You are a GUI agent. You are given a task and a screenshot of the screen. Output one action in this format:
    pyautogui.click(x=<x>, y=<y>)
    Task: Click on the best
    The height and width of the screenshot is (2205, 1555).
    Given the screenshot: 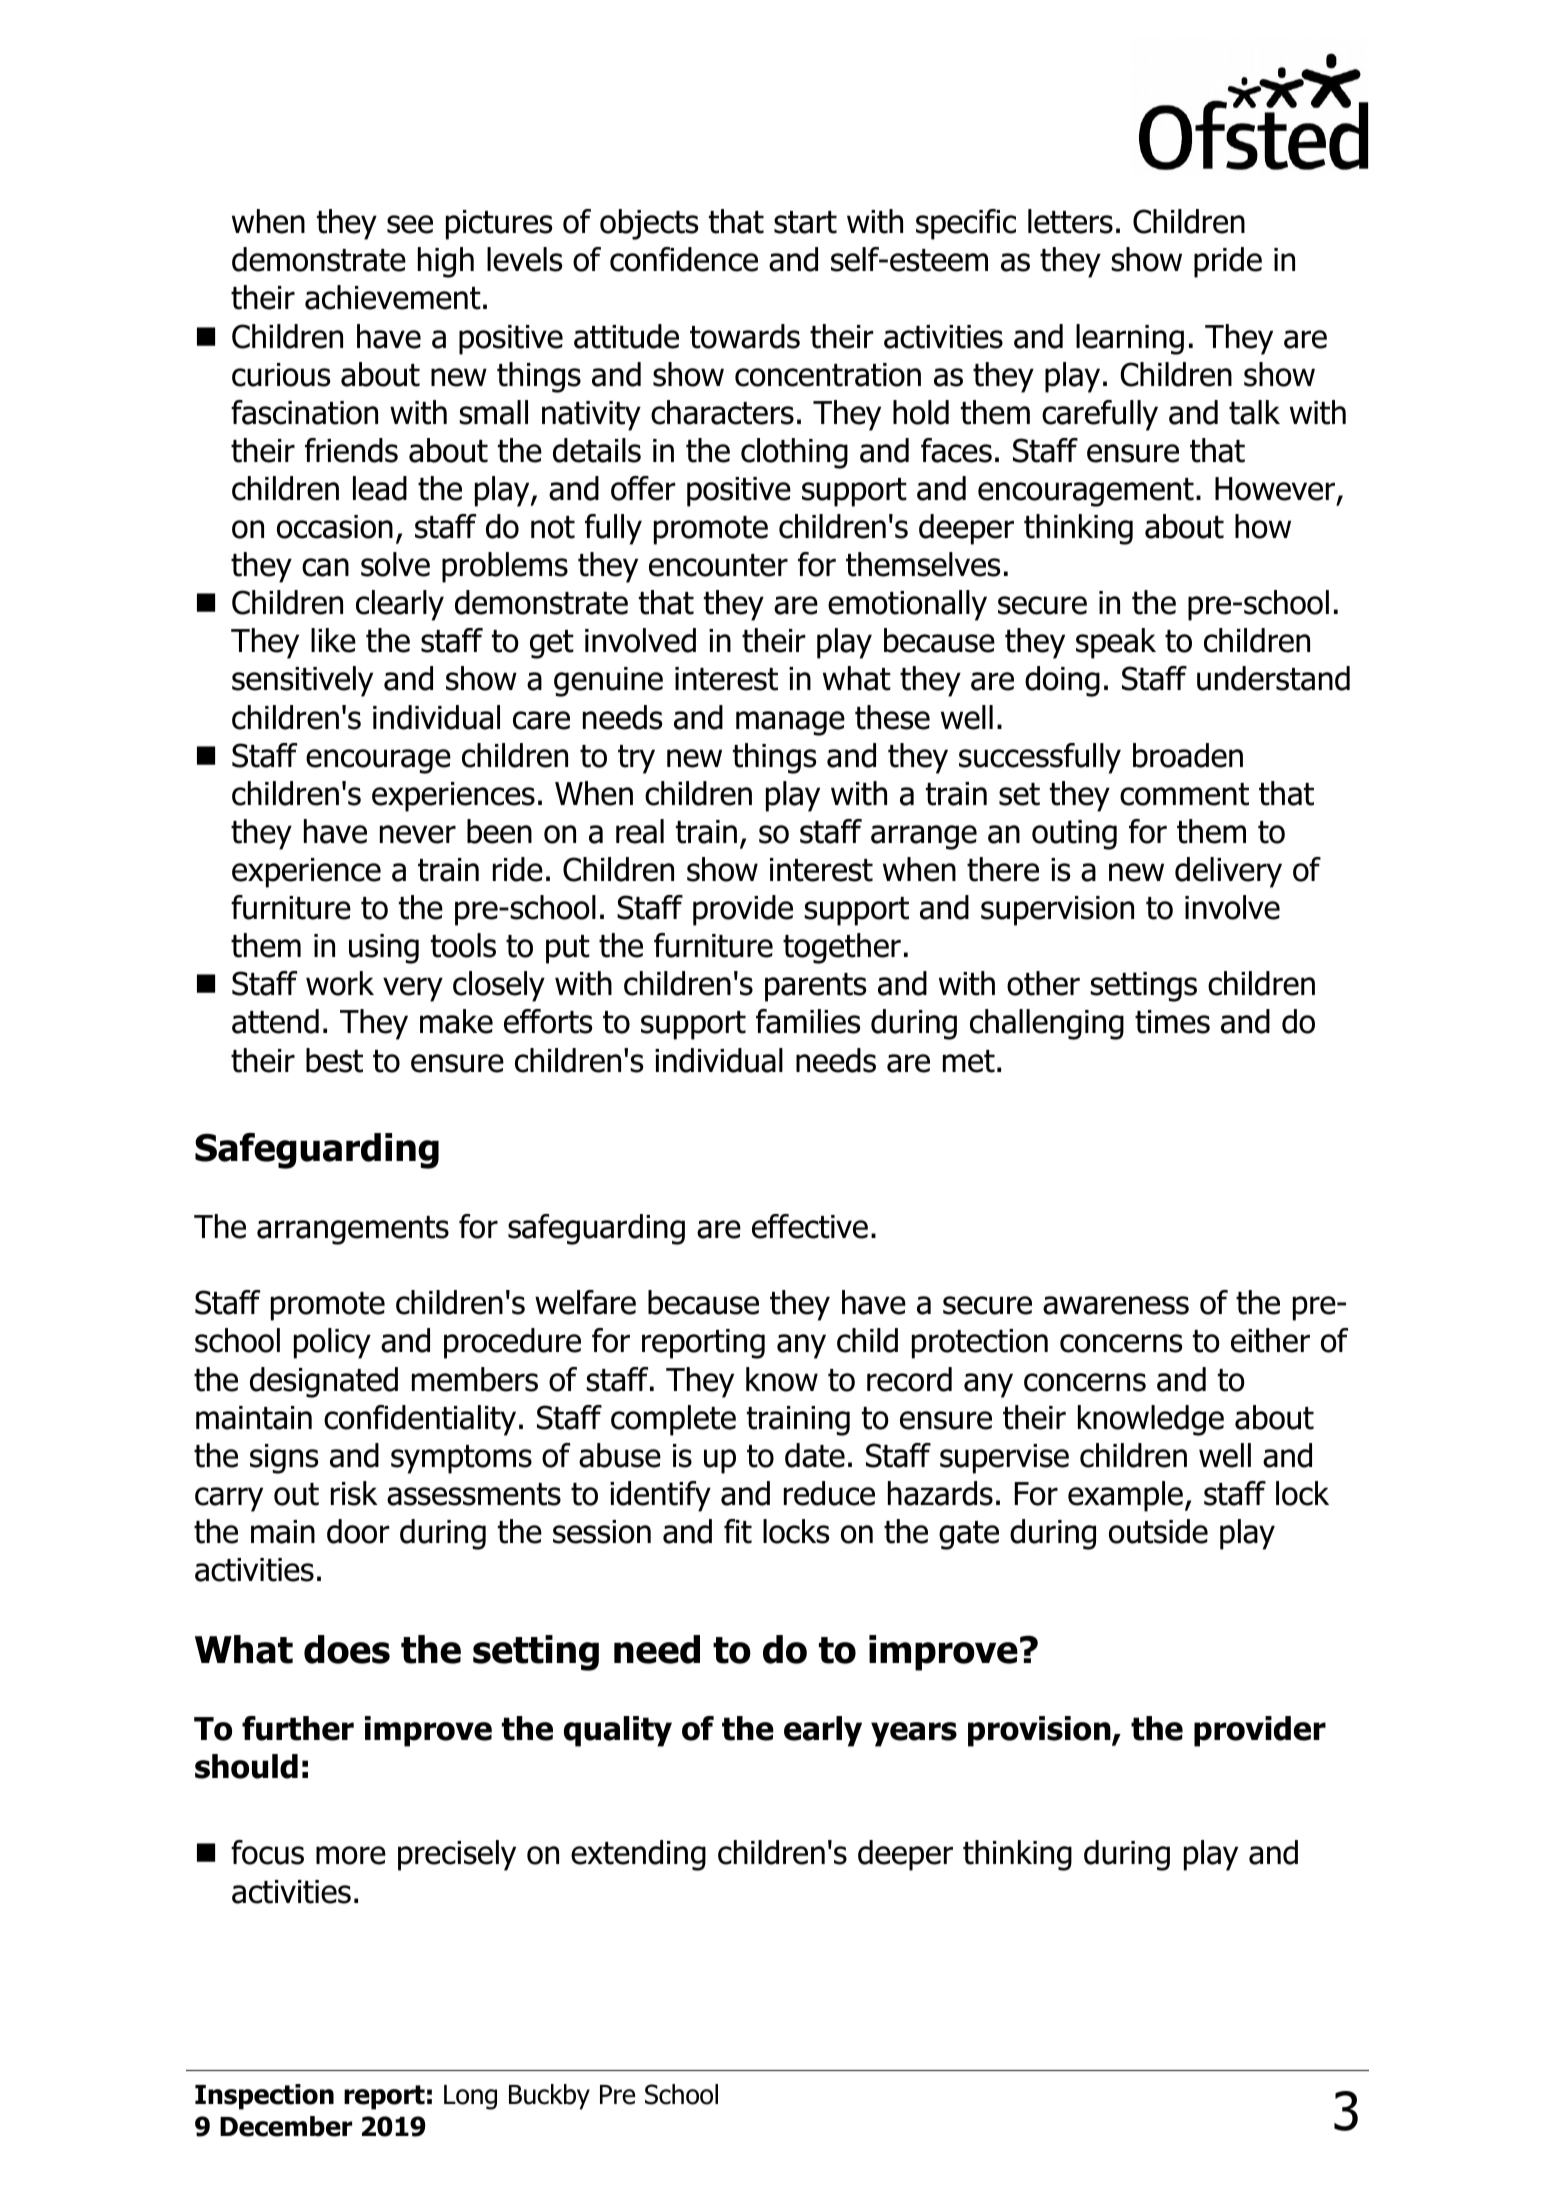 What is the action you would take?
    pyautogui.click(x=334, y=1060)
